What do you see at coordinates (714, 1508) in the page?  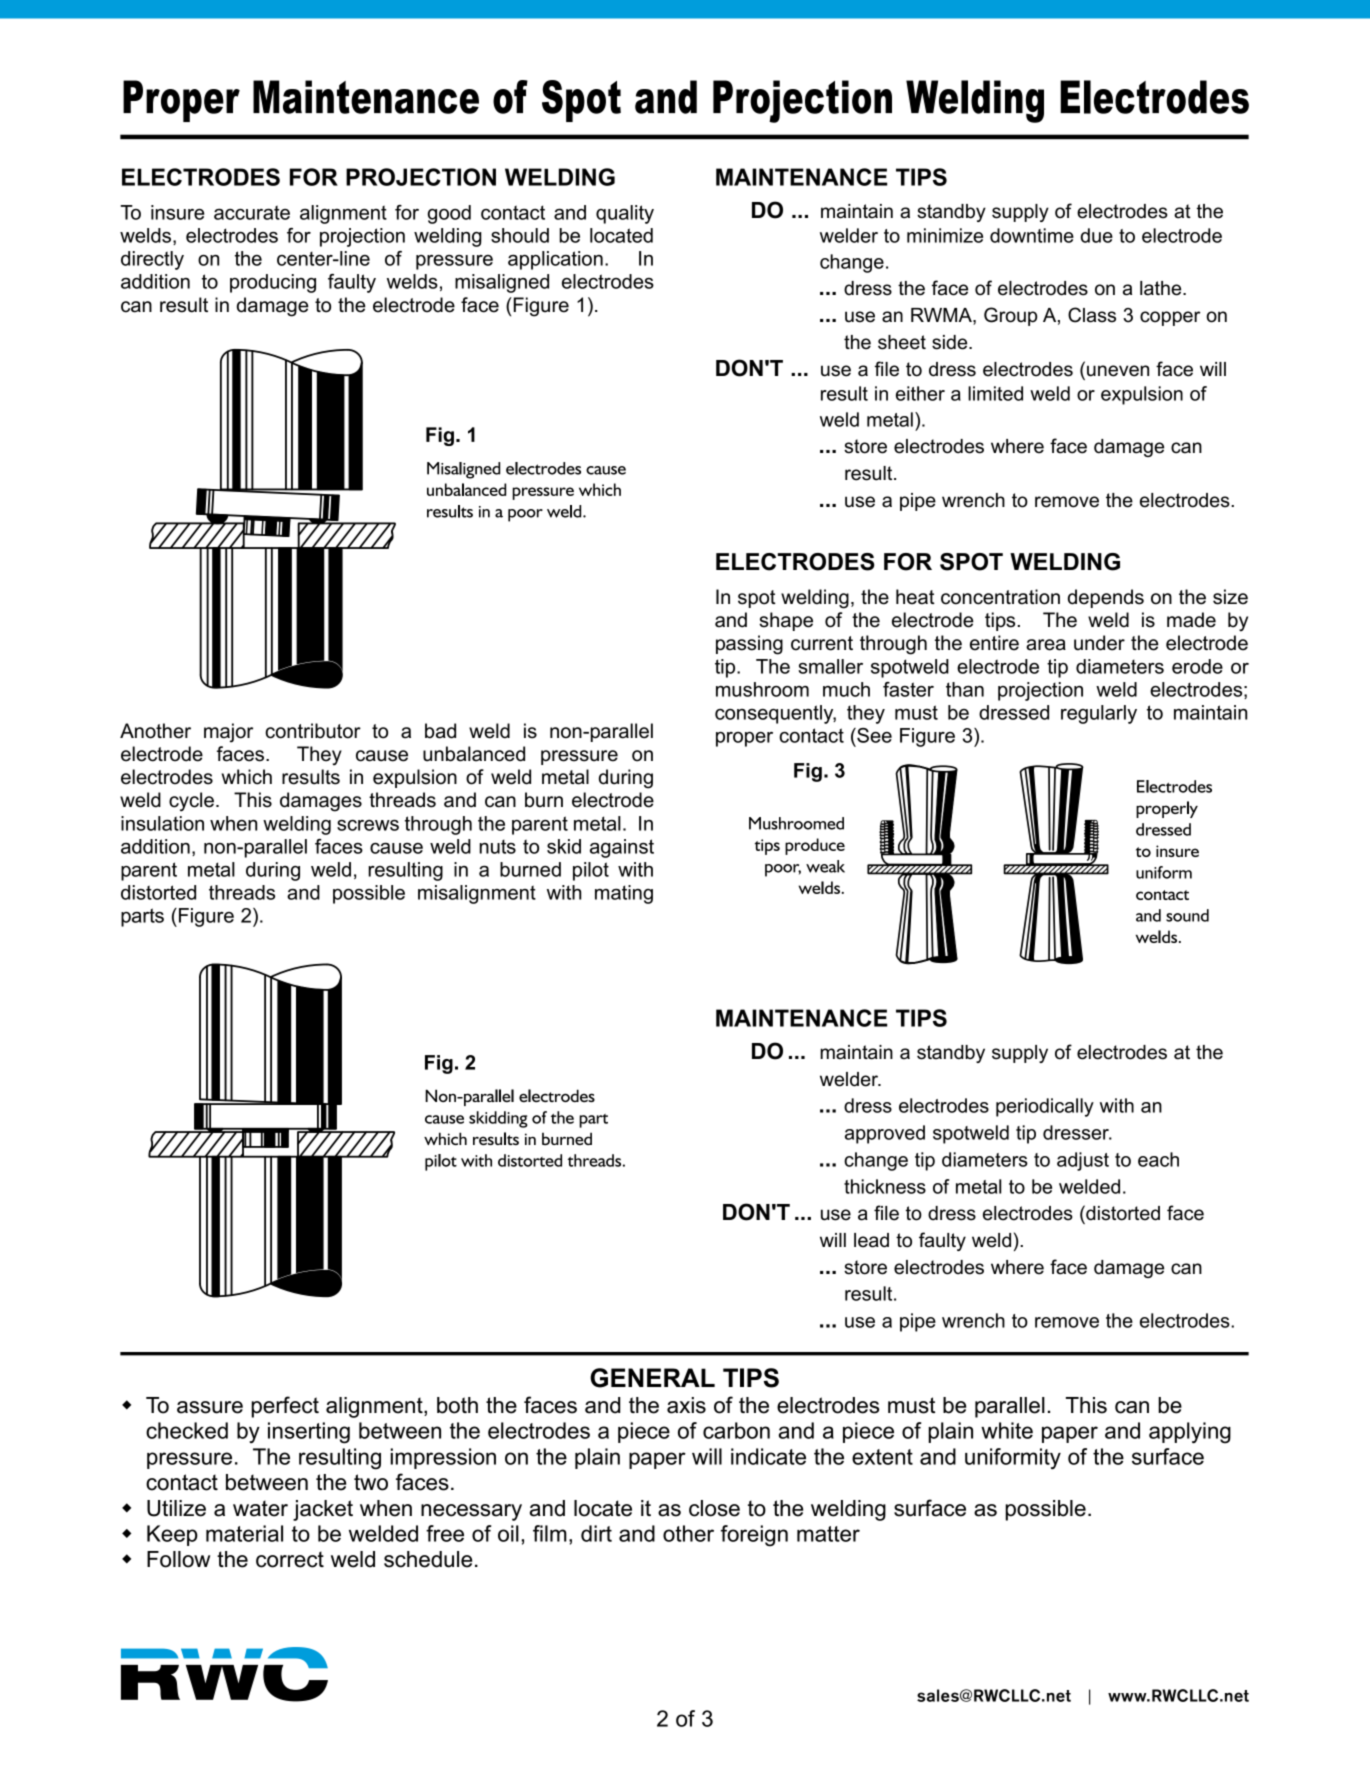 I see `close` at bounding box center [714, 1508].
